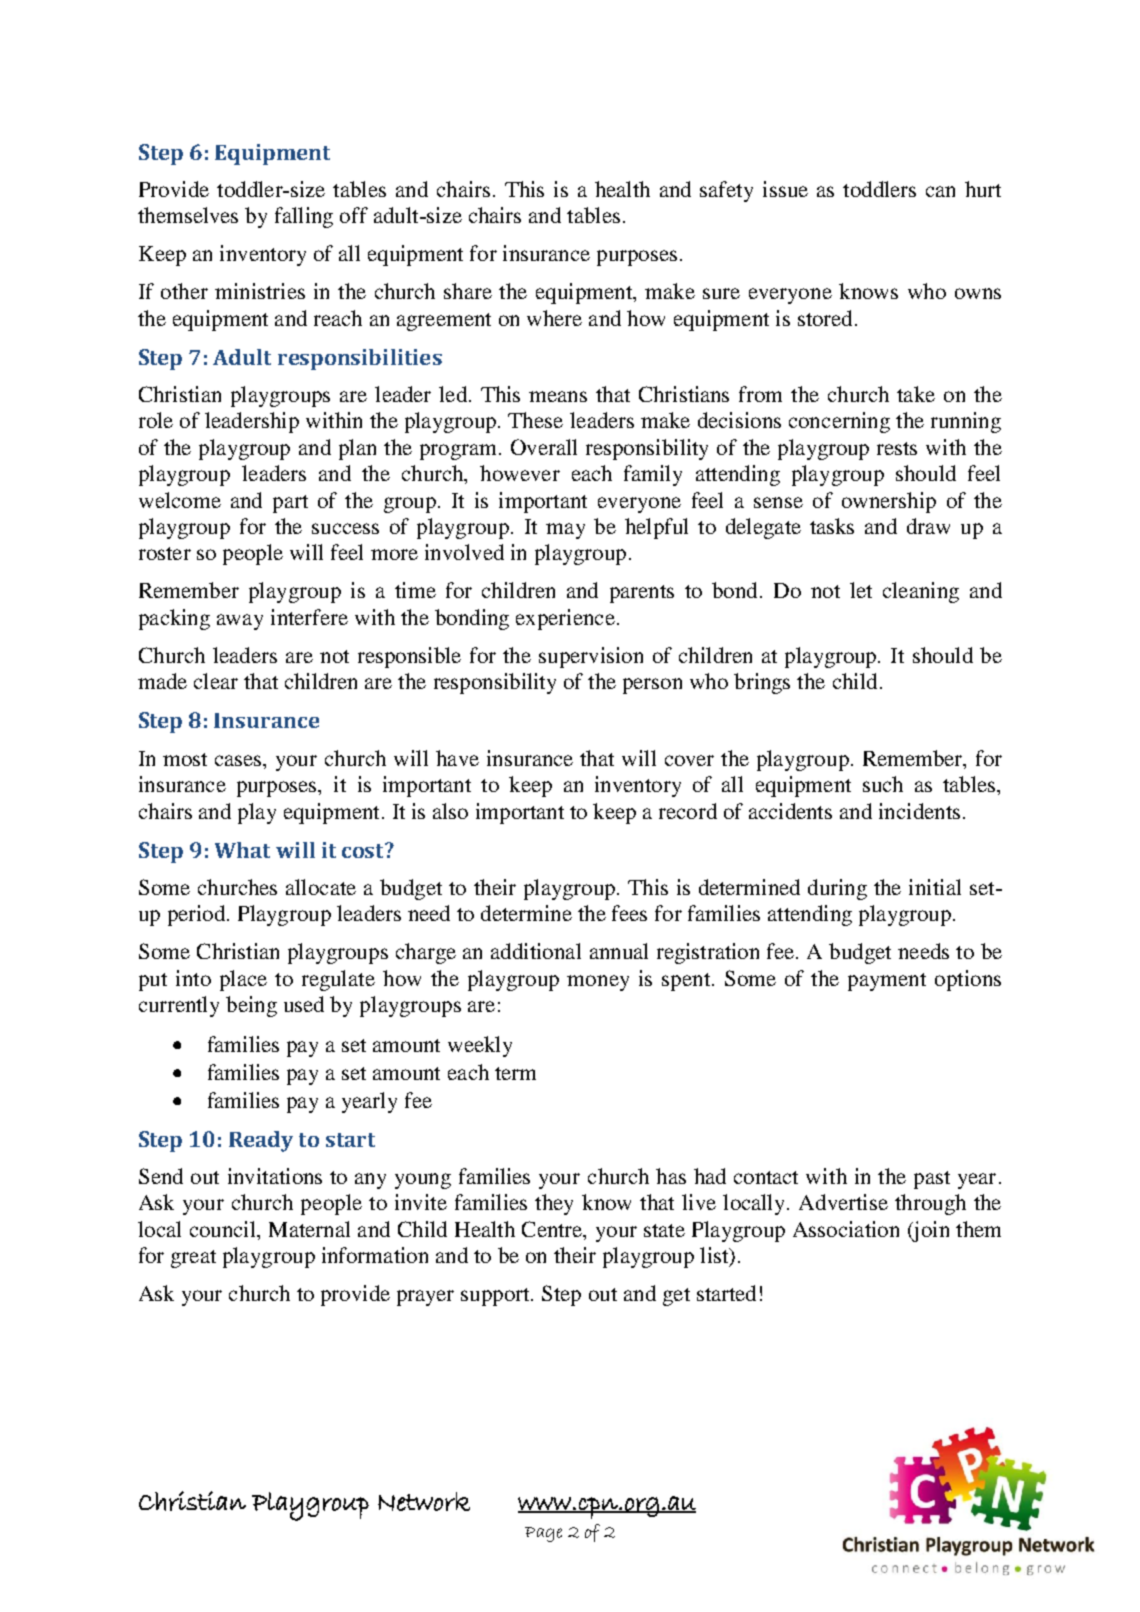  Describe the element at coordinates (304, 217) in the screenshot. I see `falling` at that location.
